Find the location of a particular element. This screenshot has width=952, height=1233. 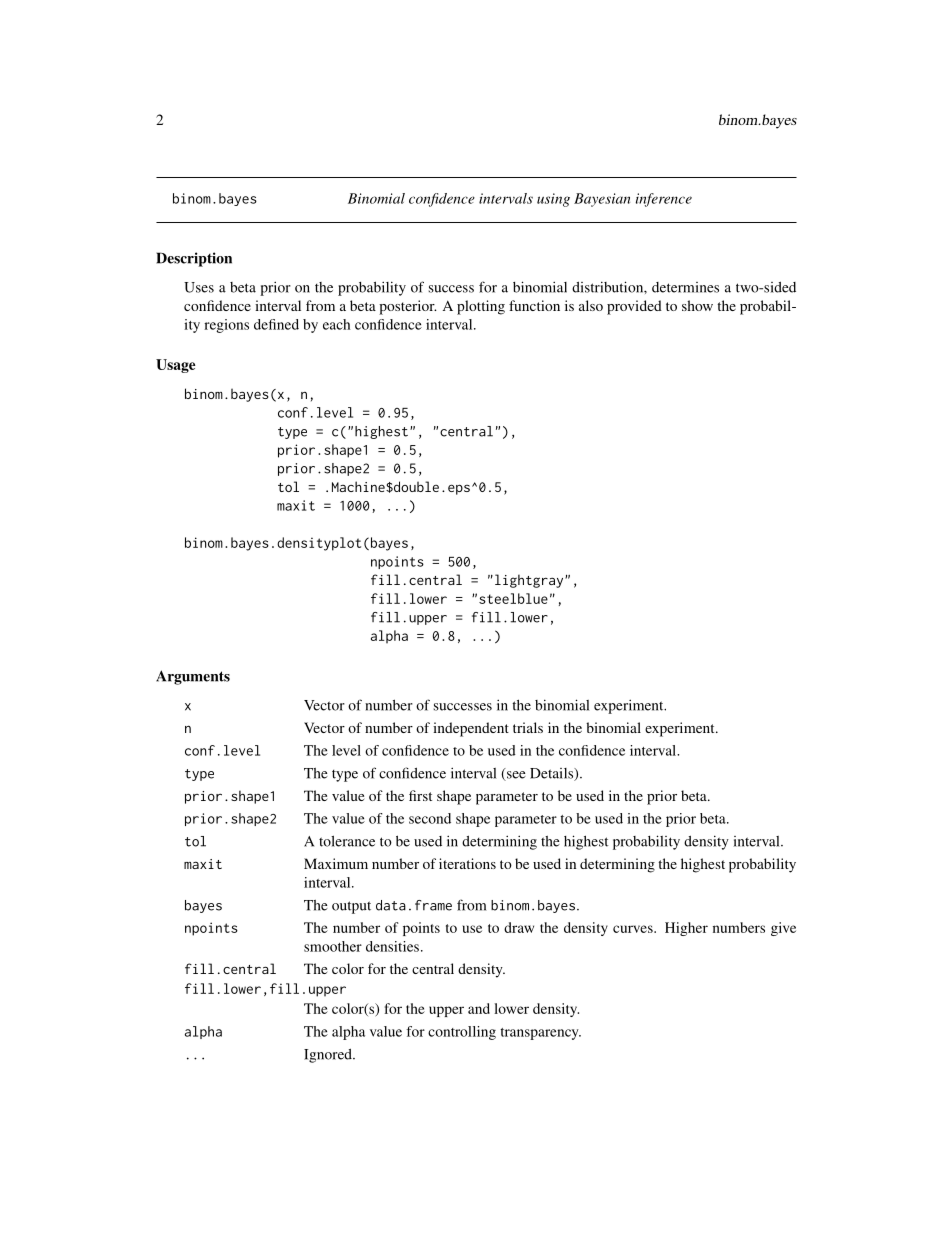

plotting is located at coordinates (481, 307).
